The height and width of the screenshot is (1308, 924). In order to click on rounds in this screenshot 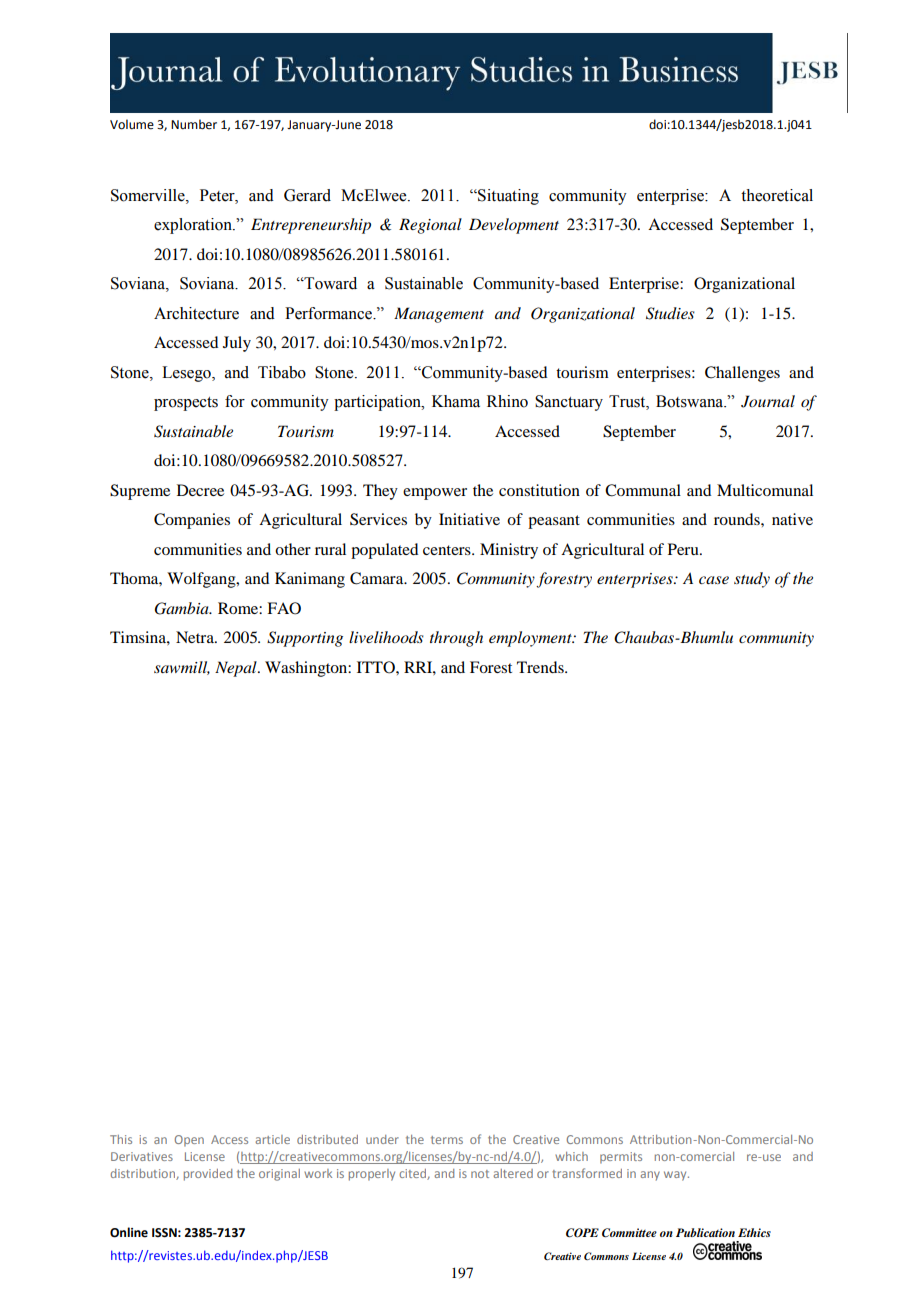, I will do `click(738, 519)`.
